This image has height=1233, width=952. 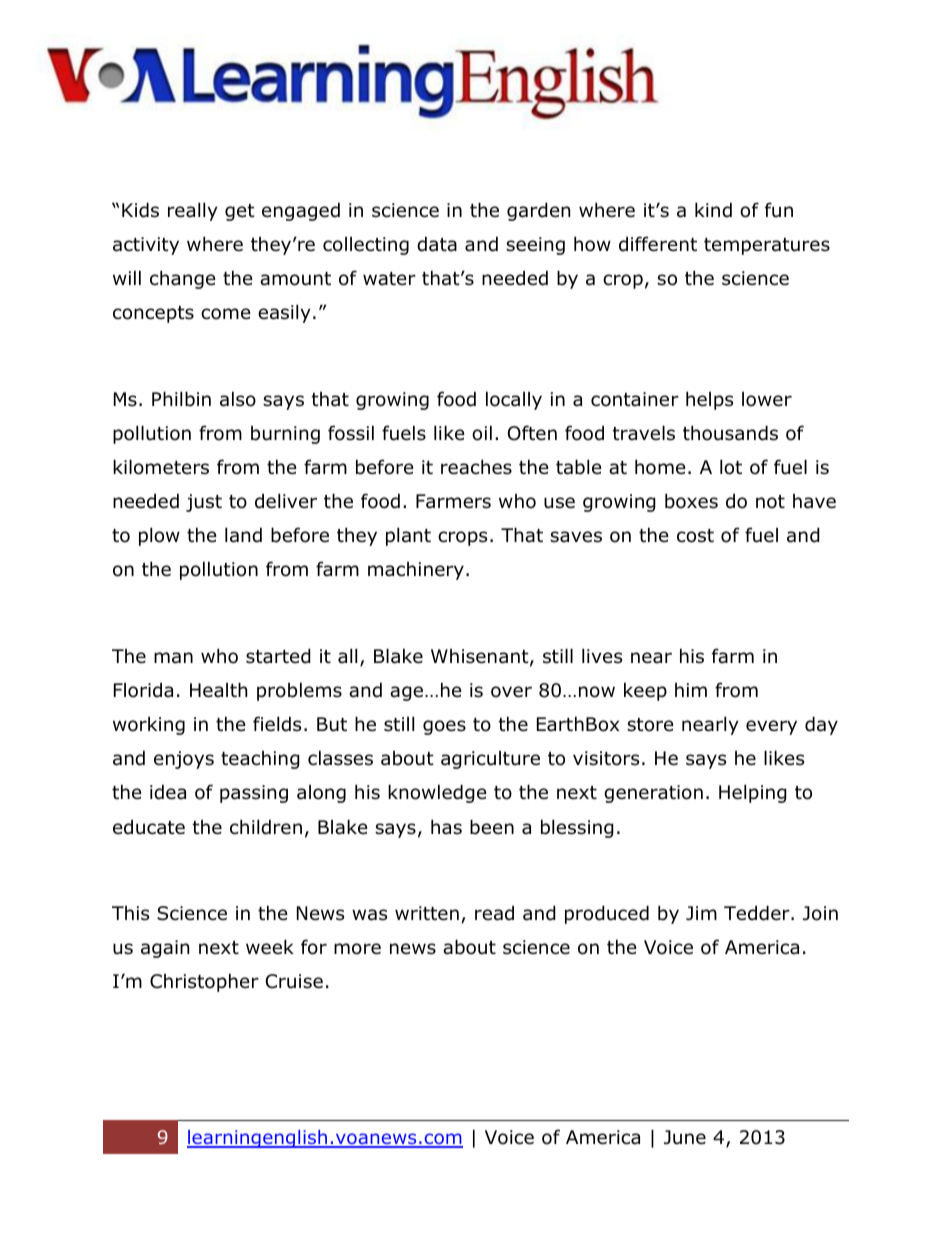 I want to click on This, so click(x=130, y=913).
